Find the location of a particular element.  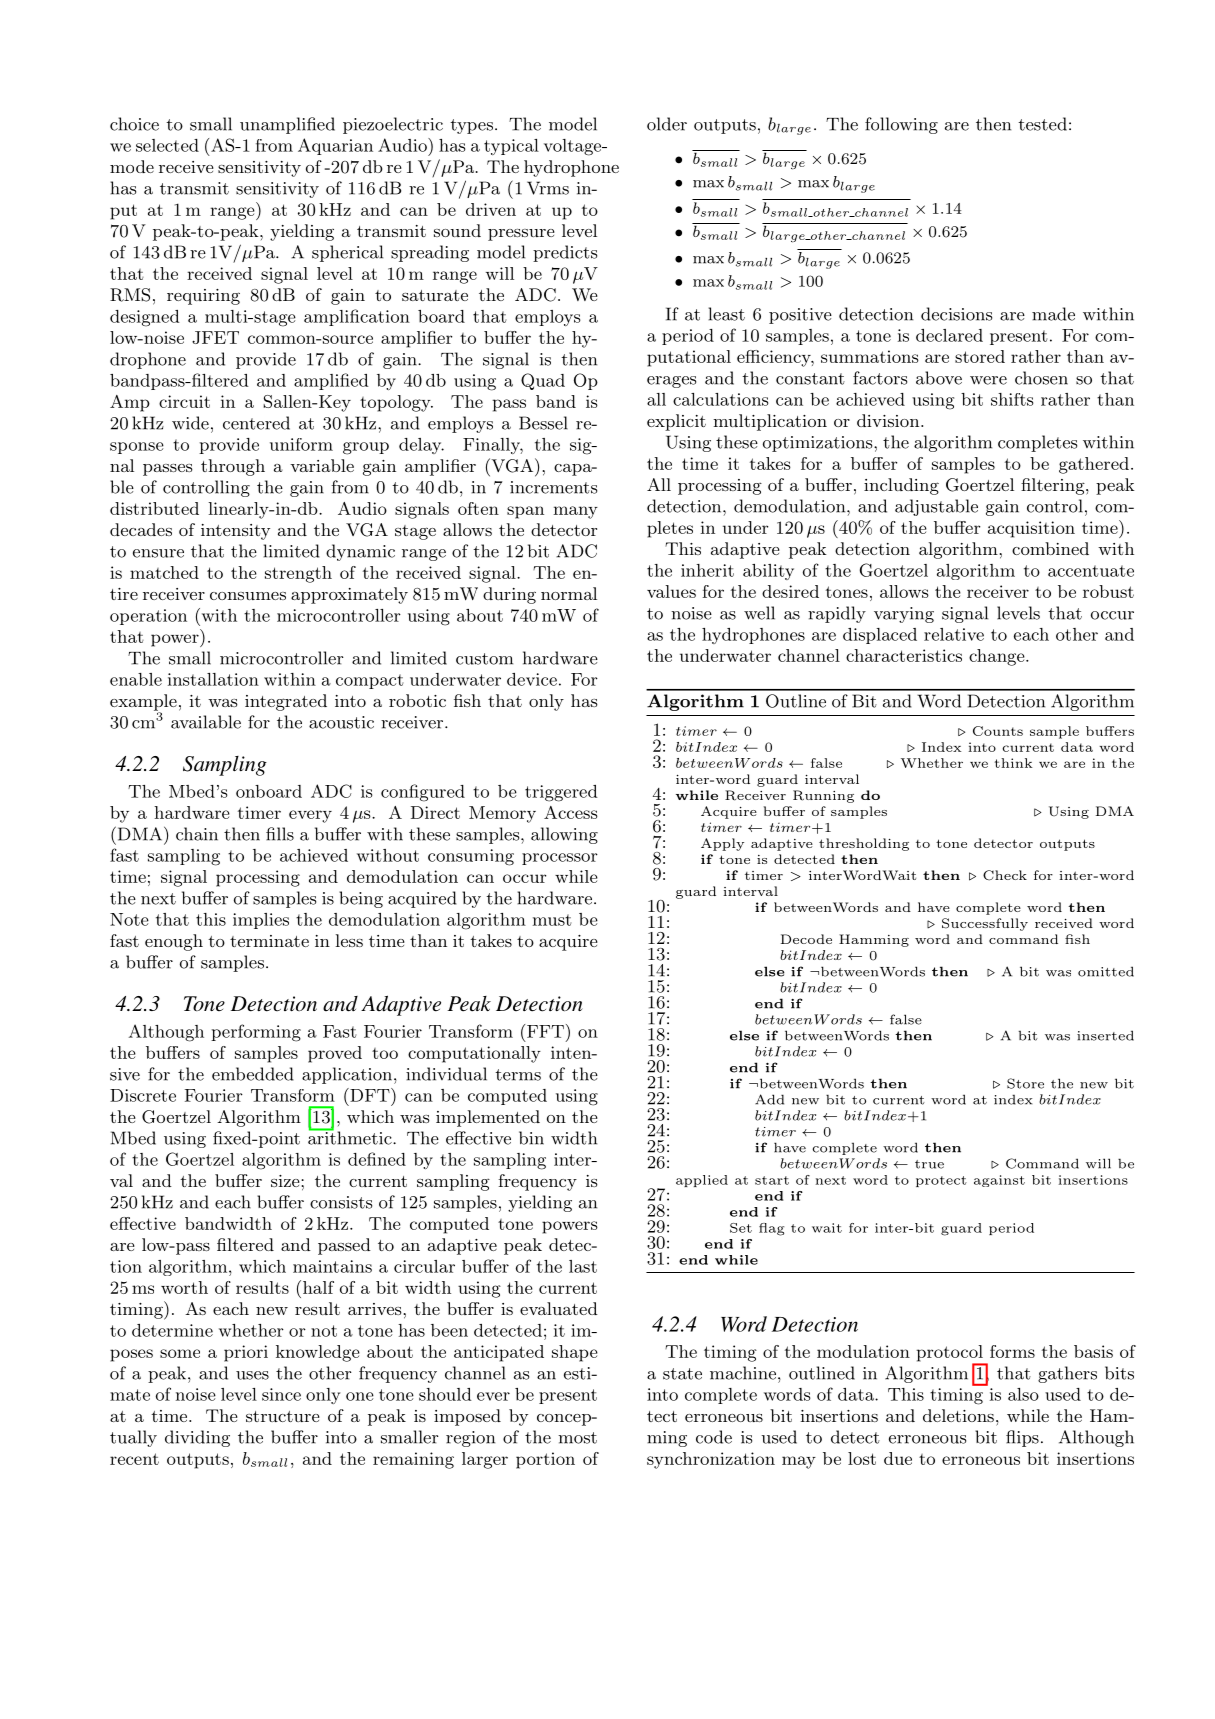

explicit is located at coordinates (676, 422).
